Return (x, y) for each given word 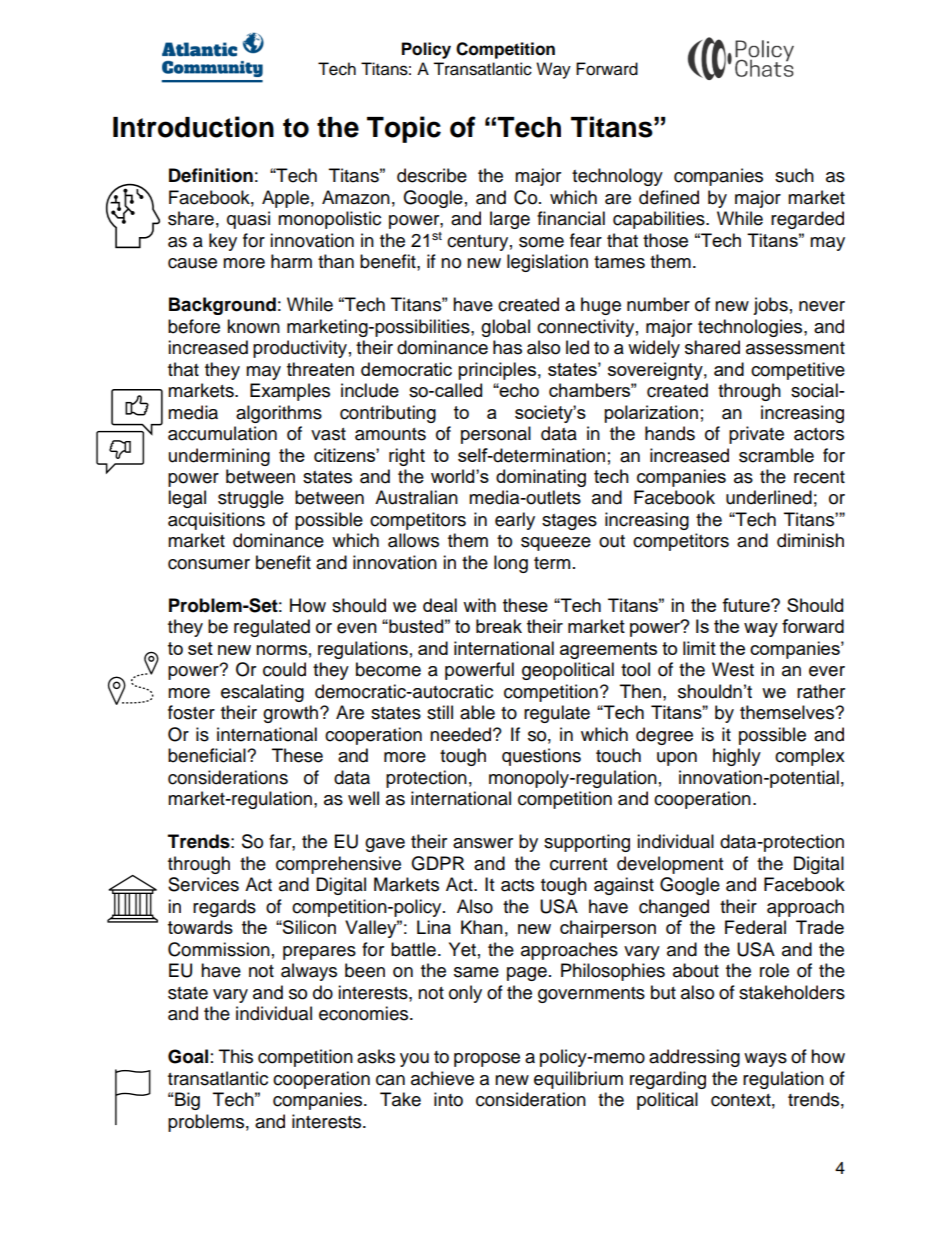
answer (483, 843)
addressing (694, 1058)
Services (203, 884)
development (670, 865)
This (236, 1056)
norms (281, 650)
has (507, 347)
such (794, 175)
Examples (290, 392)
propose (487, 1060)
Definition (211, 175)
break (499, 626)
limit (699, 648)
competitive (798, 371)
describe (432, 175)
